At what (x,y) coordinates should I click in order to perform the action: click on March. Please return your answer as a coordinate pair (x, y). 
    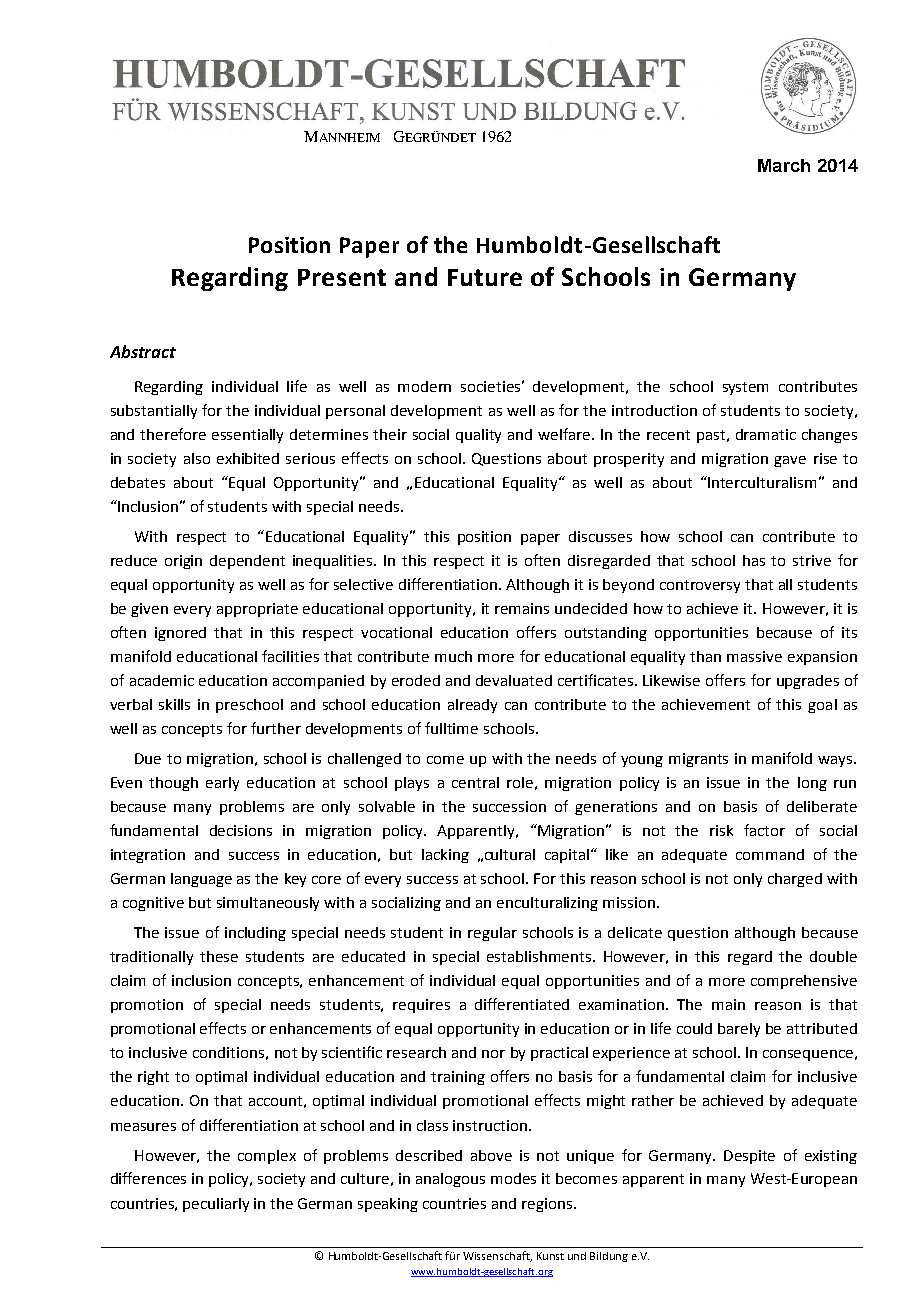
    Looking at the image, I should click on (784, 165).
